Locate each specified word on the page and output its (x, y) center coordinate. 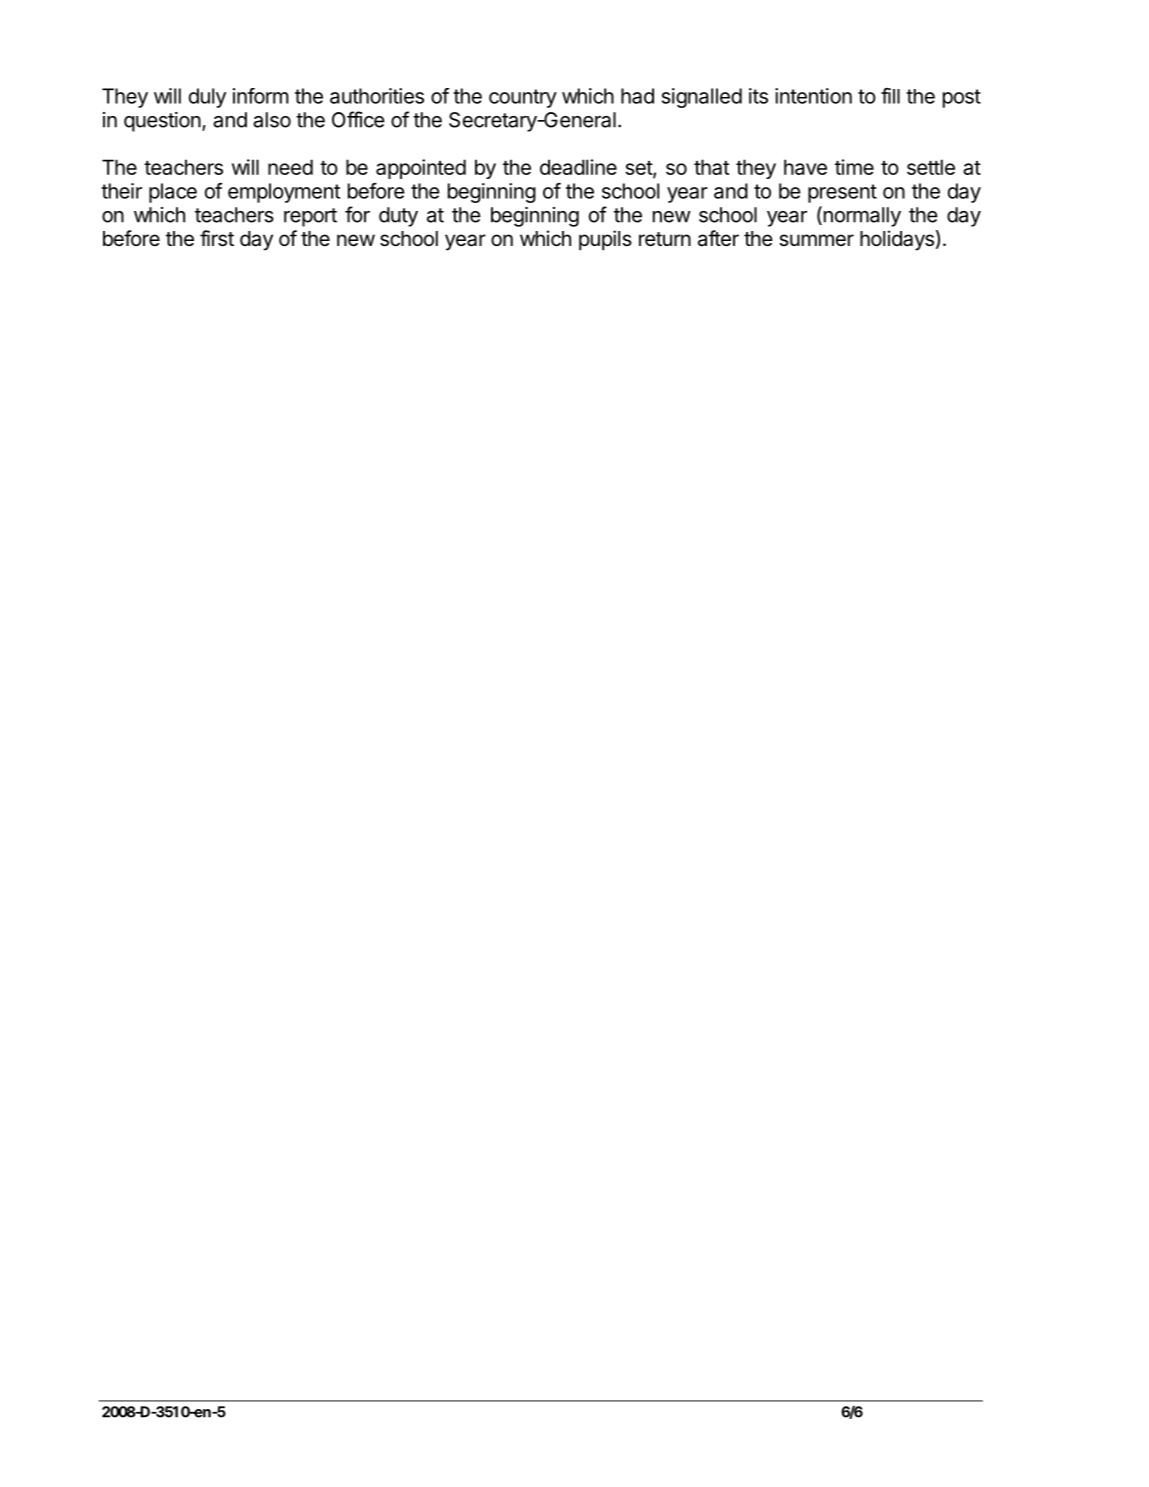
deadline (578, 167)
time (854, 167)
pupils (605, 240)
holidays (897, 240)
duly (207, 98)
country (523, 98)
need (290, 167)
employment (284, 193)
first (217, 238)
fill (890, 96)
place (173, 193)
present (842, 193)
